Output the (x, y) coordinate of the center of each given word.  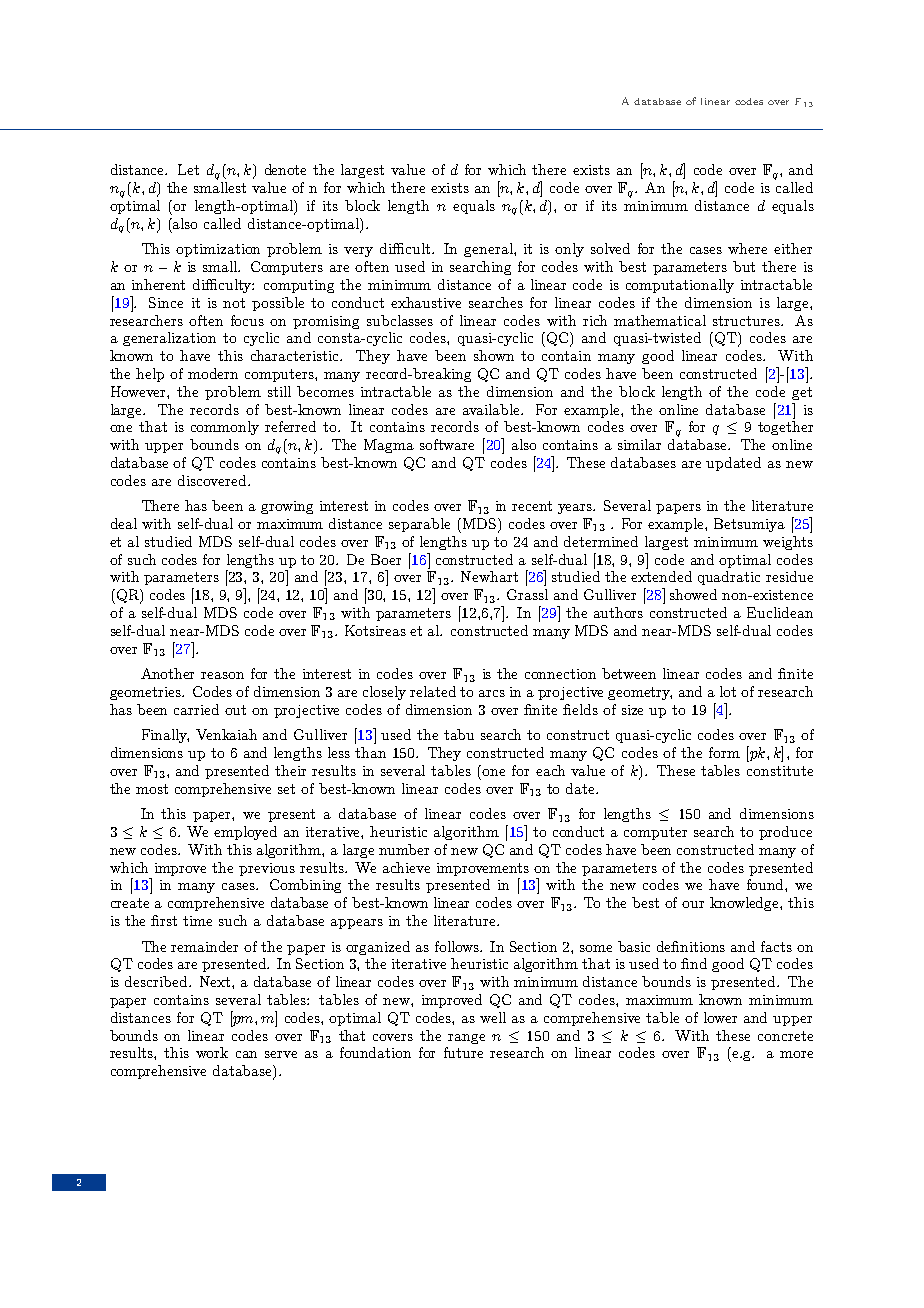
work (212, 1052)
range (466, 1039)
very (358, 252)
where (747, 248)
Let (188, 169)
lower (720, 1017)
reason (222, 675)
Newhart (489, 576)
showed (693, 594)
